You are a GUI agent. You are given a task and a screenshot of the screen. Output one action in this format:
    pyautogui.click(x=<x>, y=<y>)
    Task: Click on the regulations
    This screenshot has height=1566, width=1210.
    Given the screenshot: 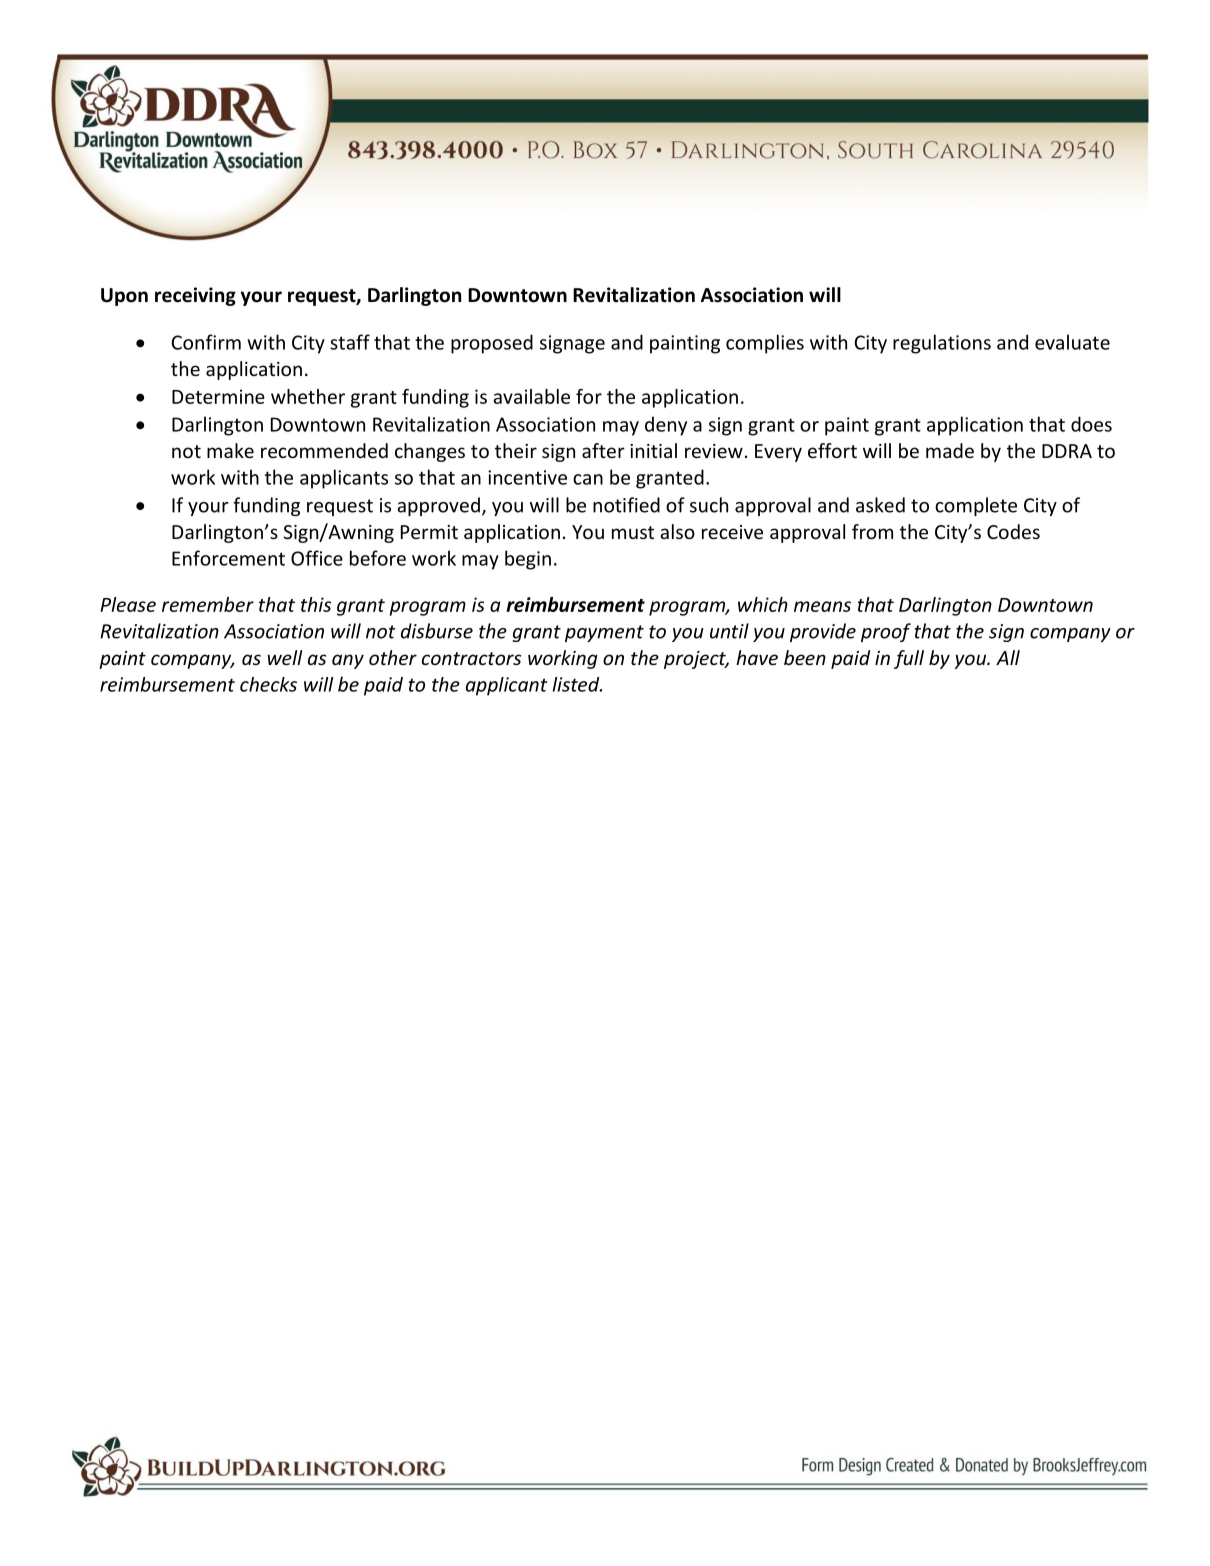 What is the action you would take?
    pyautogui.click(x=942, y=344)
